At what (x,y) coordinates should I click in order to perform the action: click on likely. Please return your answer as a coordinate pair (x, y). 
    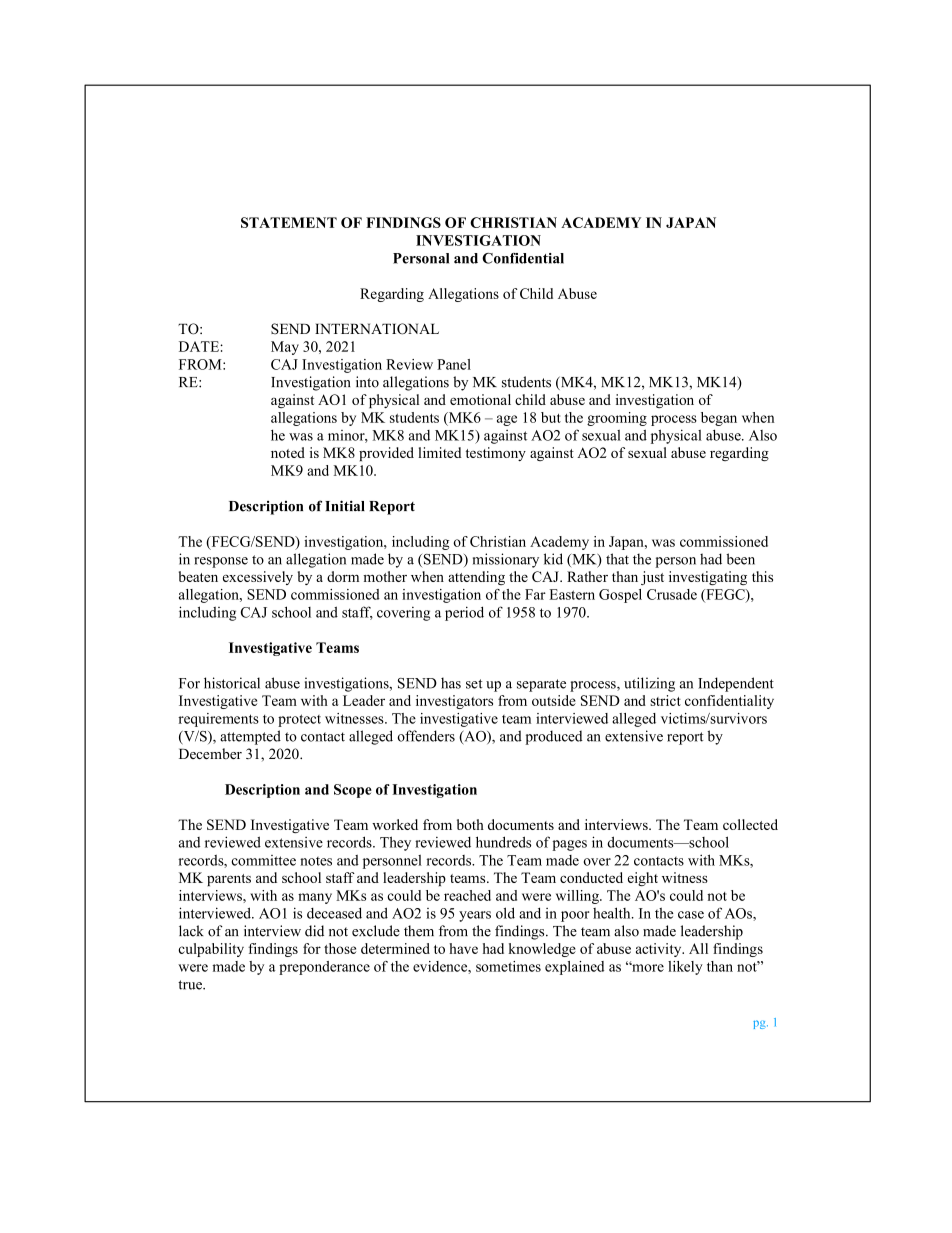
    Looking at the image, I should click on (685, 968).
